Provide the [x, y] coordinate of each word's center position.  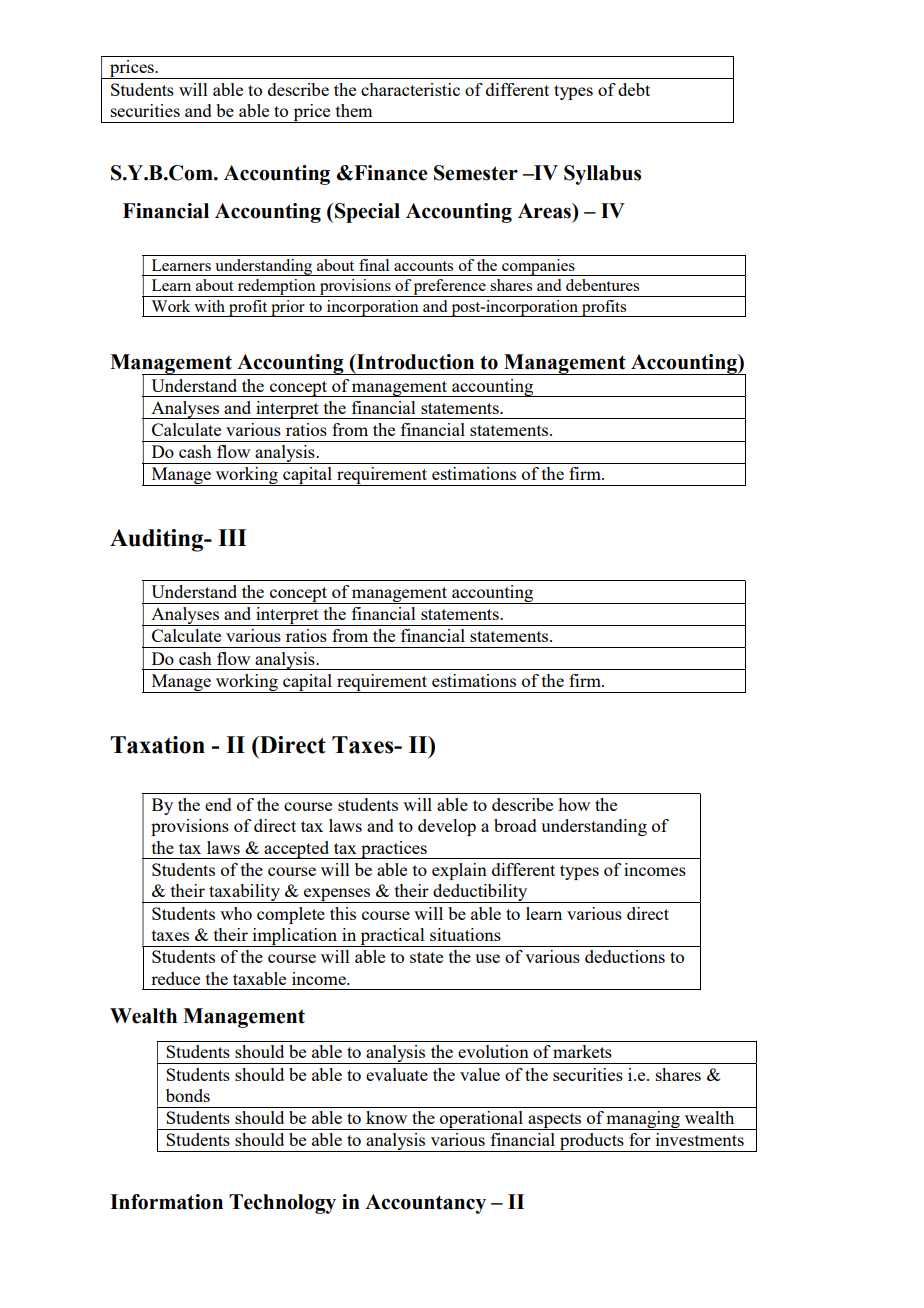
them [354, 110]
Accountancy [425, 1204]
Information [166, 1202]
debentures [602, 285]
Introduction [414, 363]
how [574, 804]
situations [465, 934]
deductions [625, 956]
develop [447, 827]
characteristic [410, 89]
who [236, 913]
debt [634, 89]
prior [288, 308]
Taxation [157, 745]
